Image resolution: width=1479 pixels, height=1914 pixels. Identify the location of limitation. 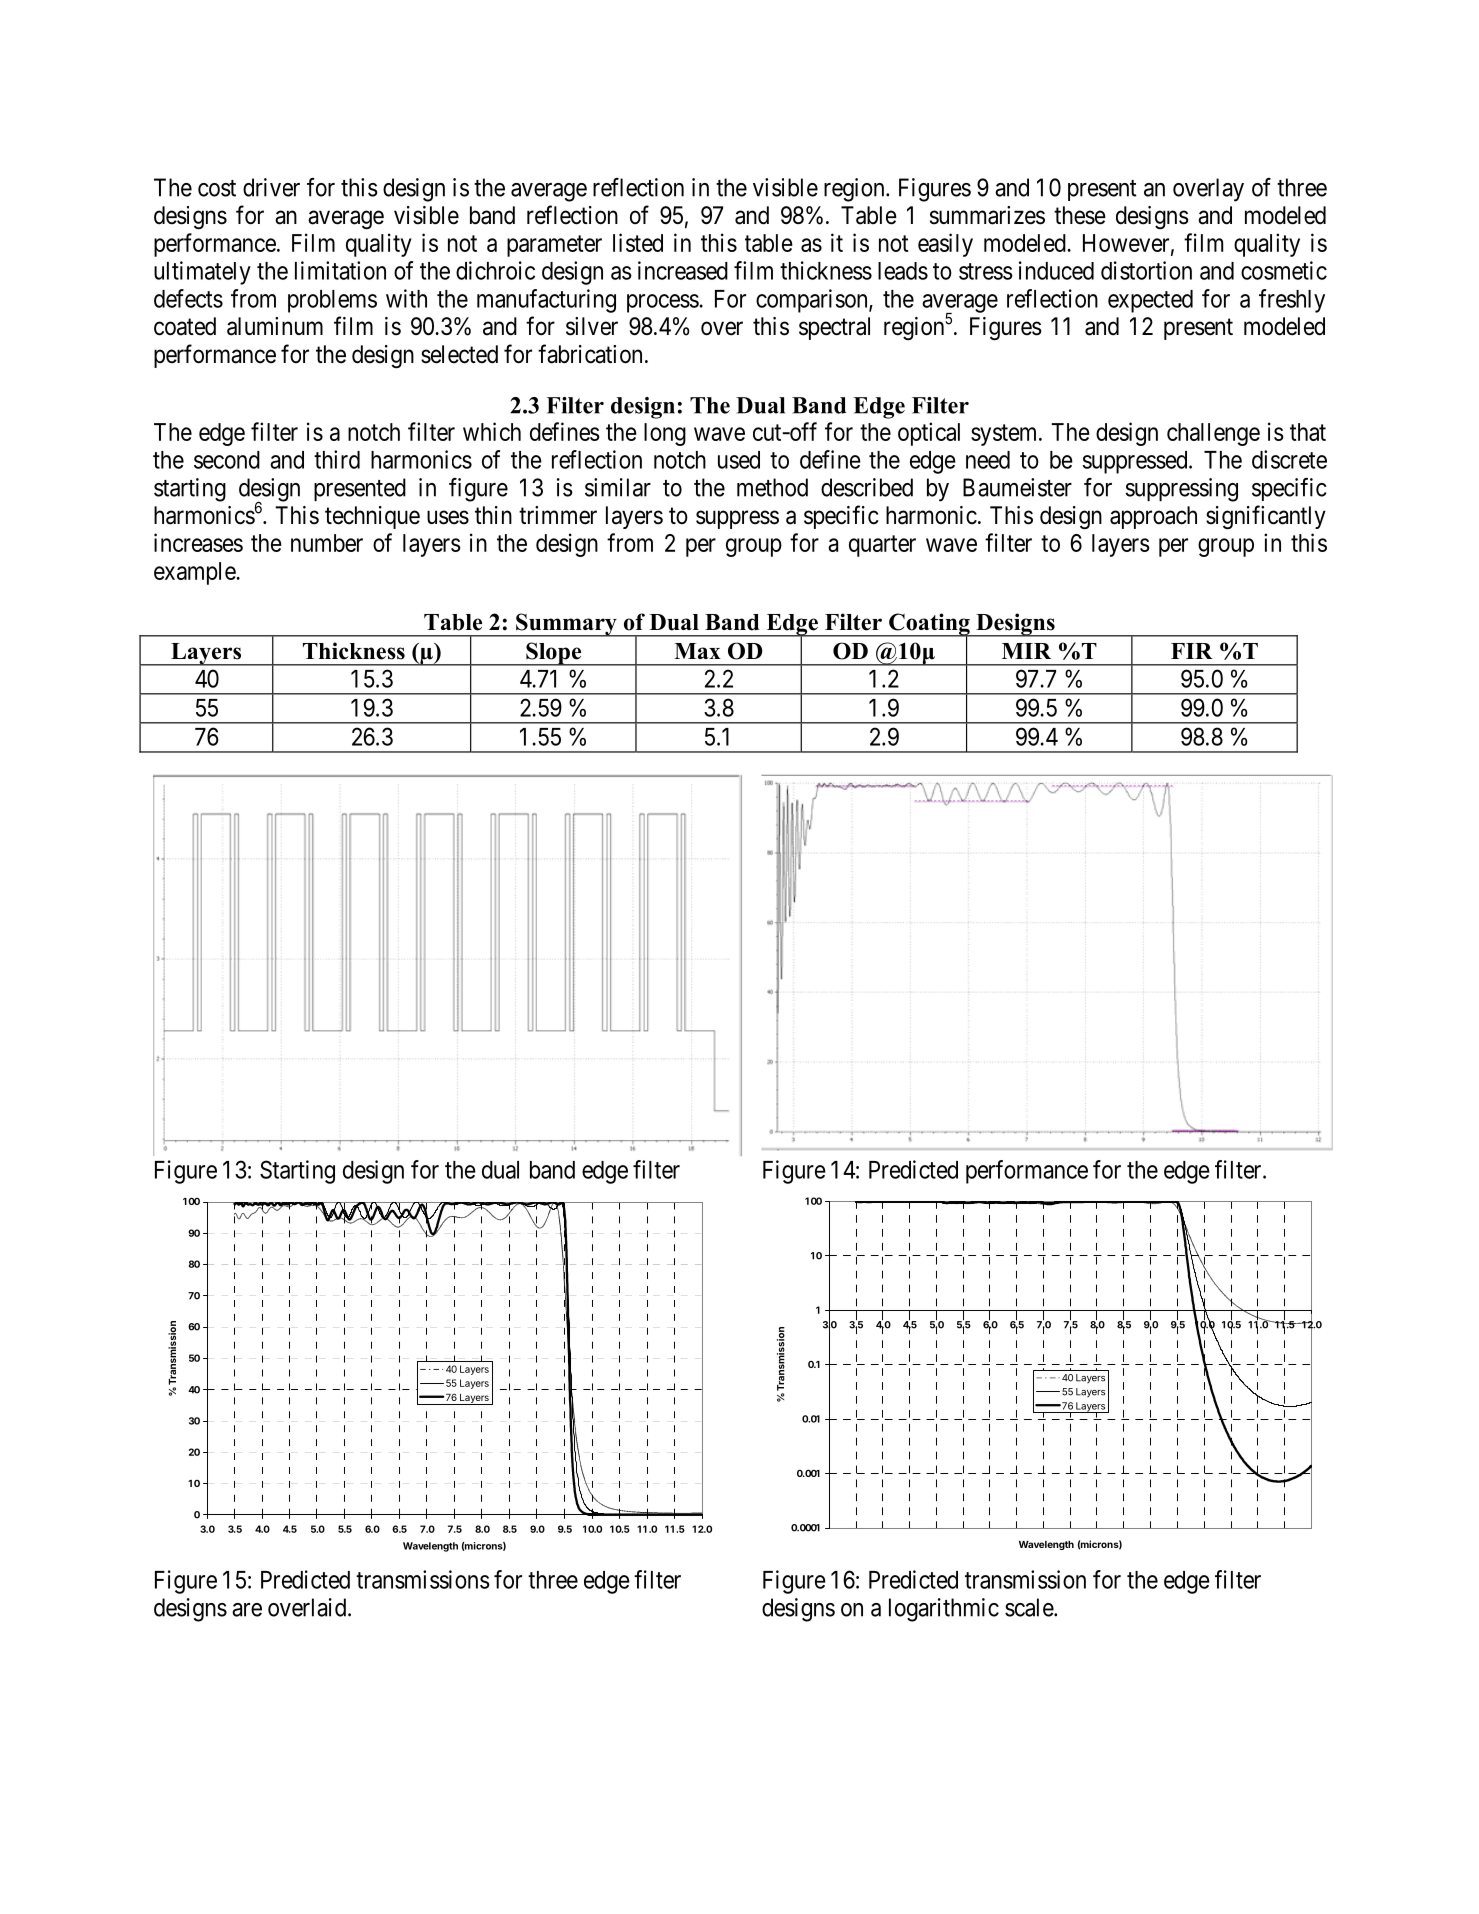
(340, 270).
